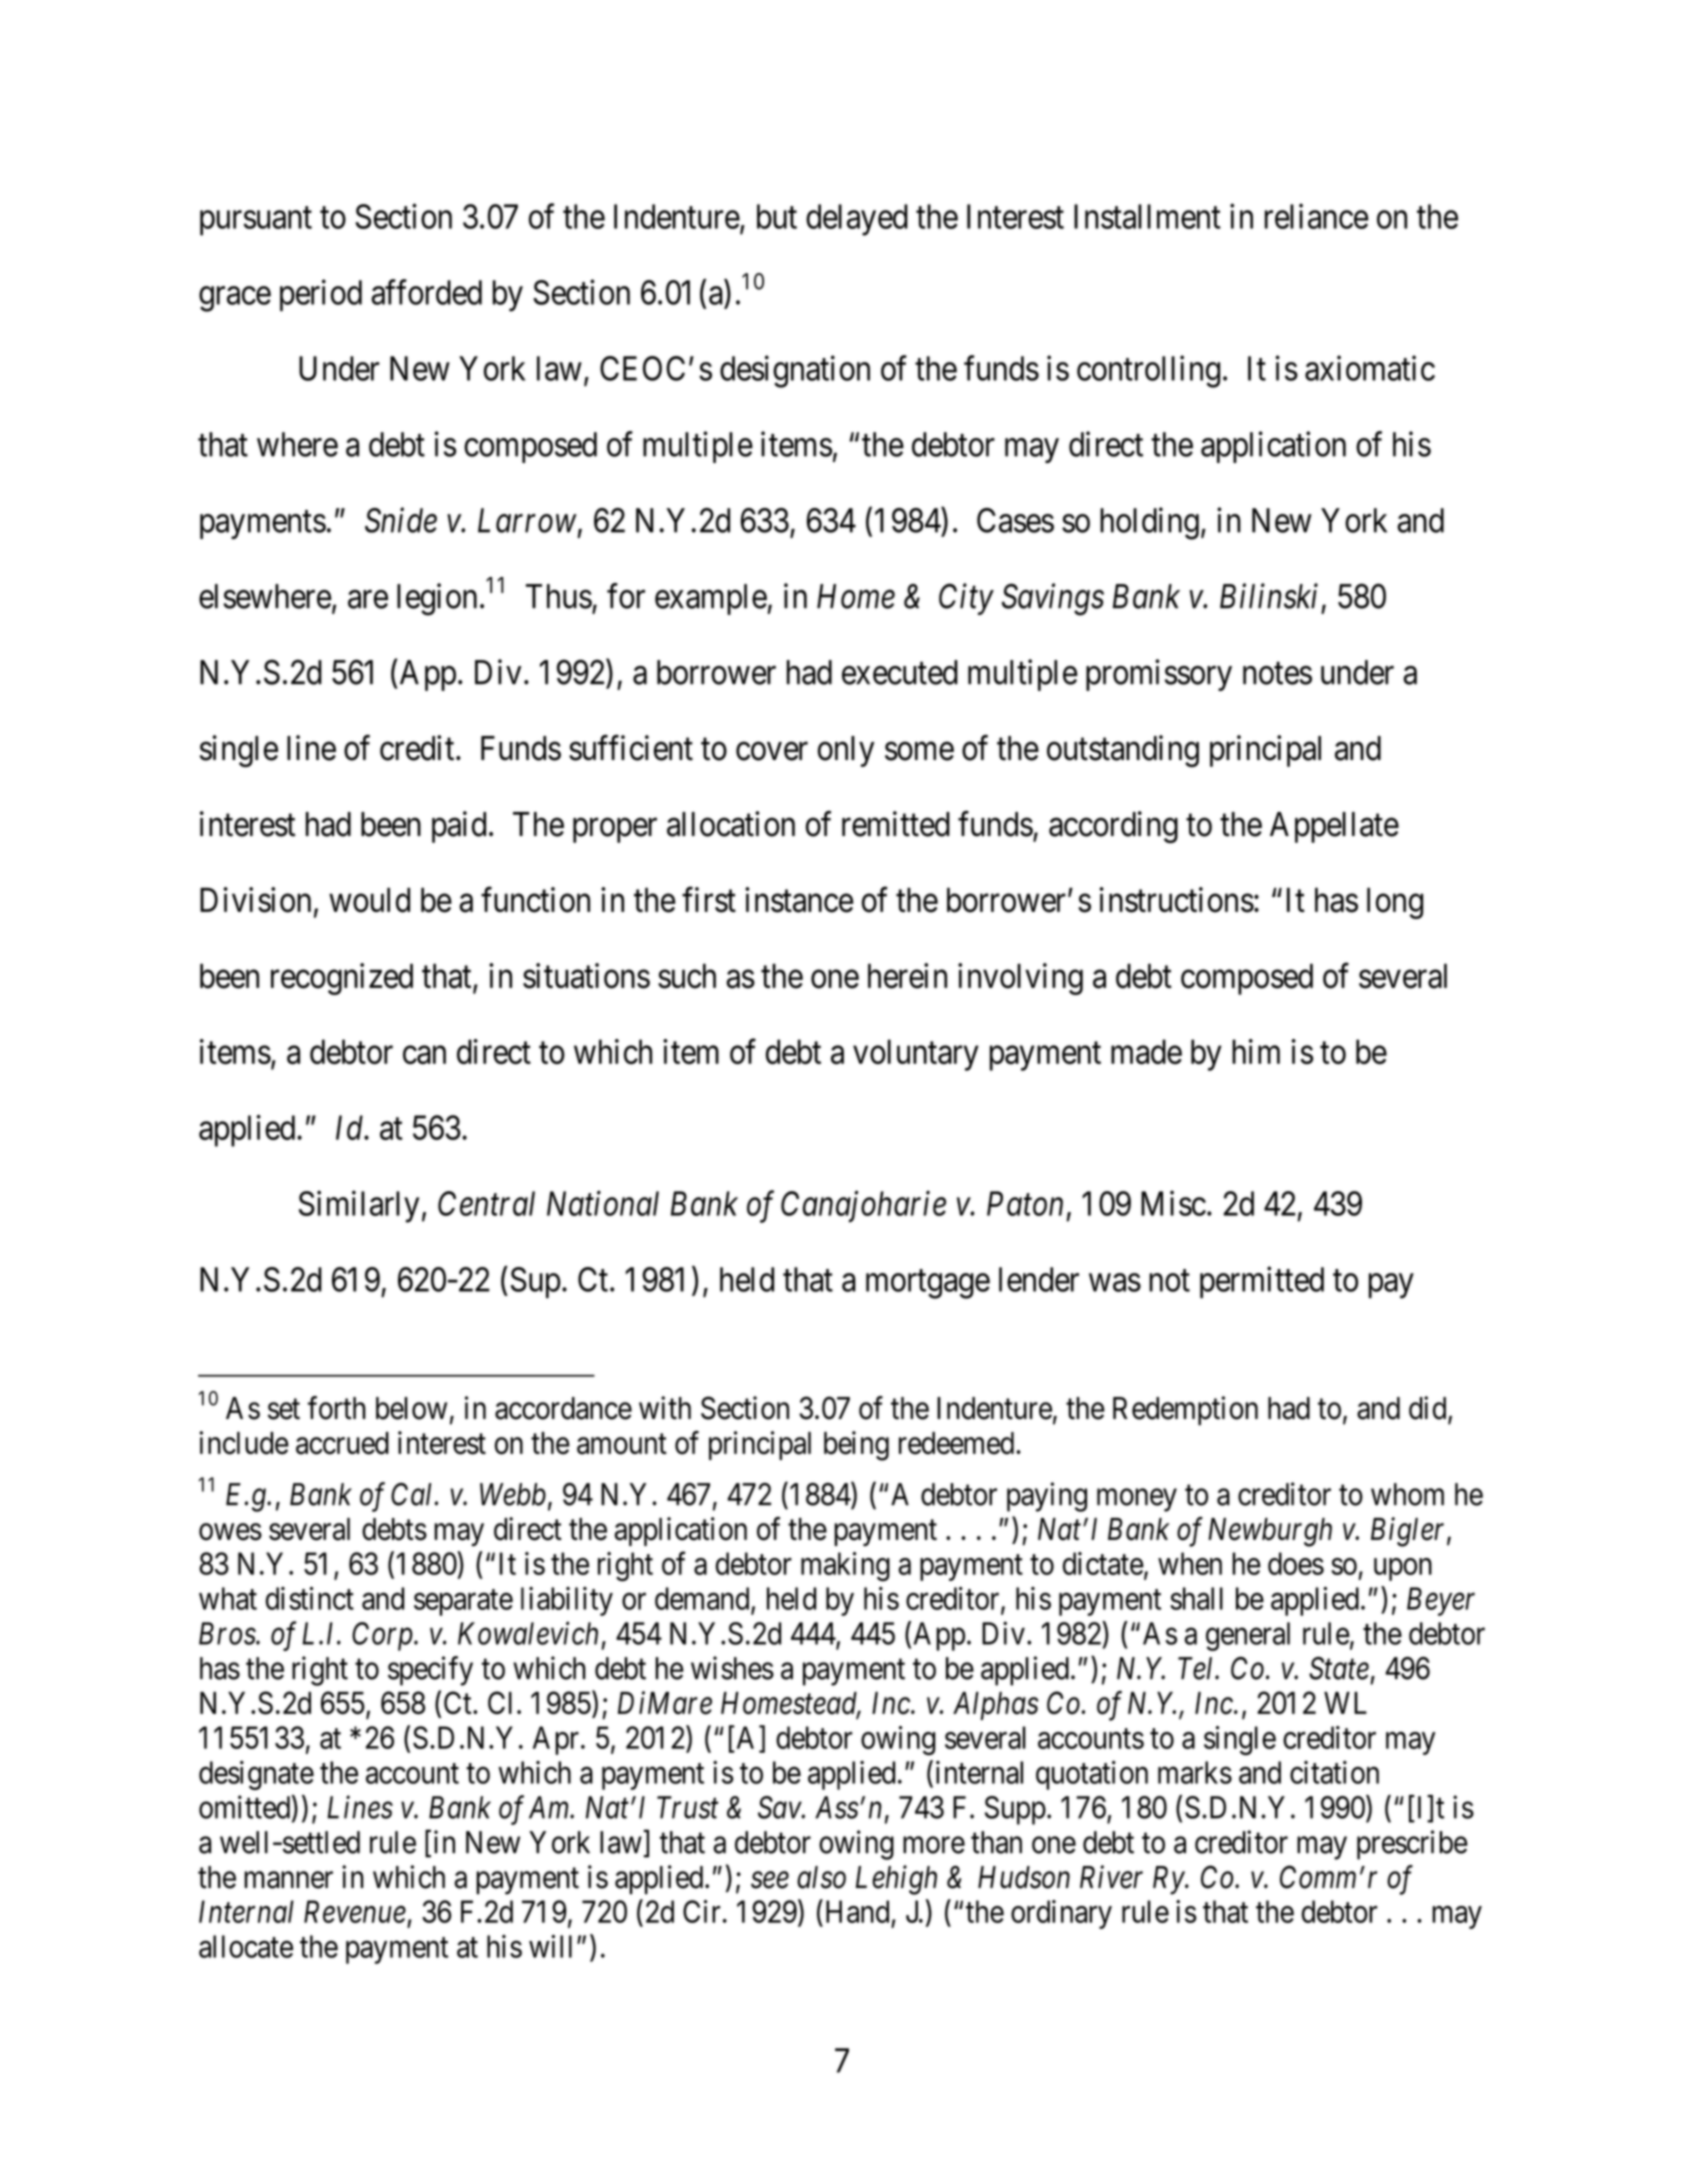 This image has width=1684, height=2179. Describe the element at coordinates (1262, 1282) in the image. I see `permitted` at that location.
